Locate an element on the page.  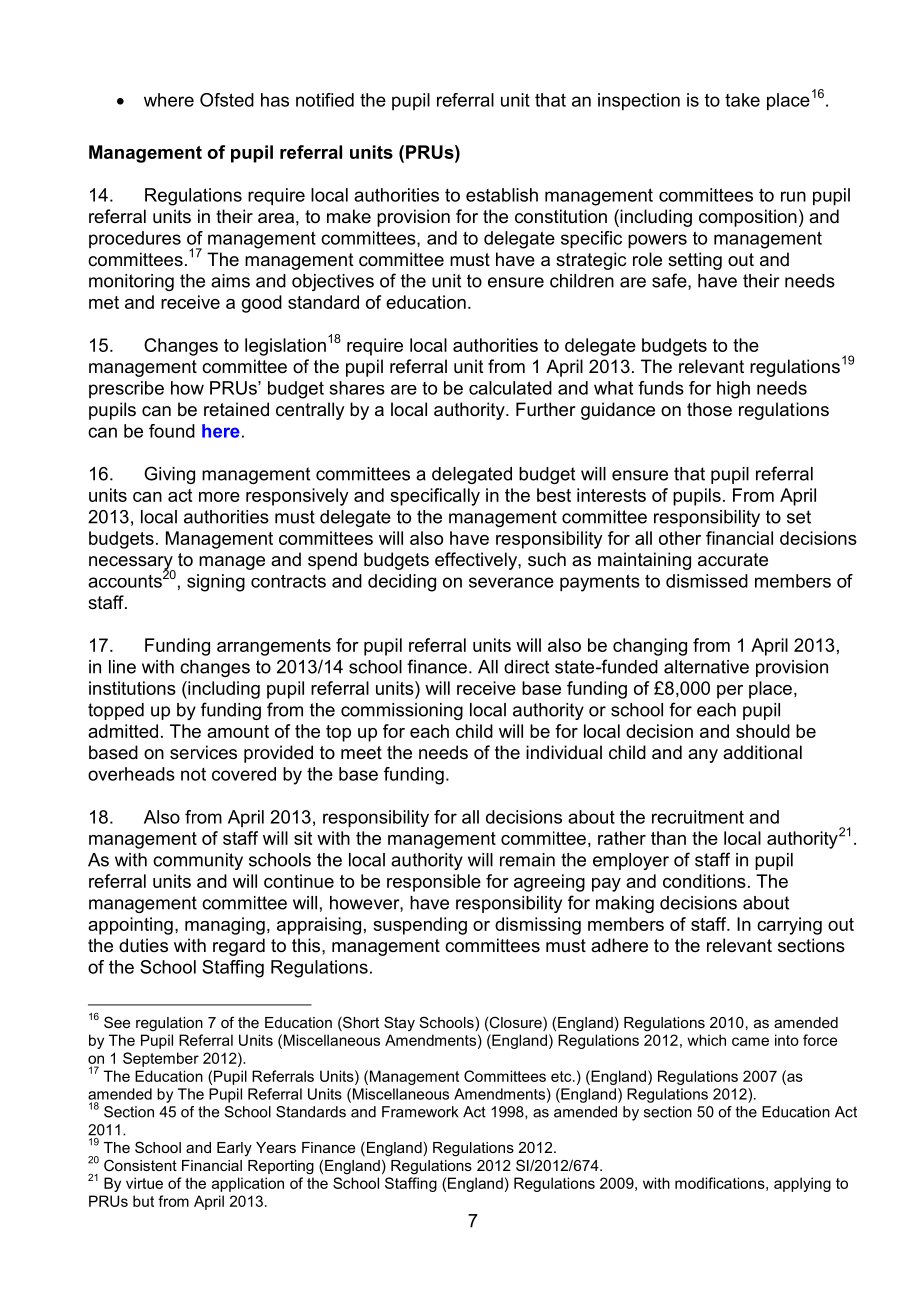
establish is located at coordinates (502, 195).
